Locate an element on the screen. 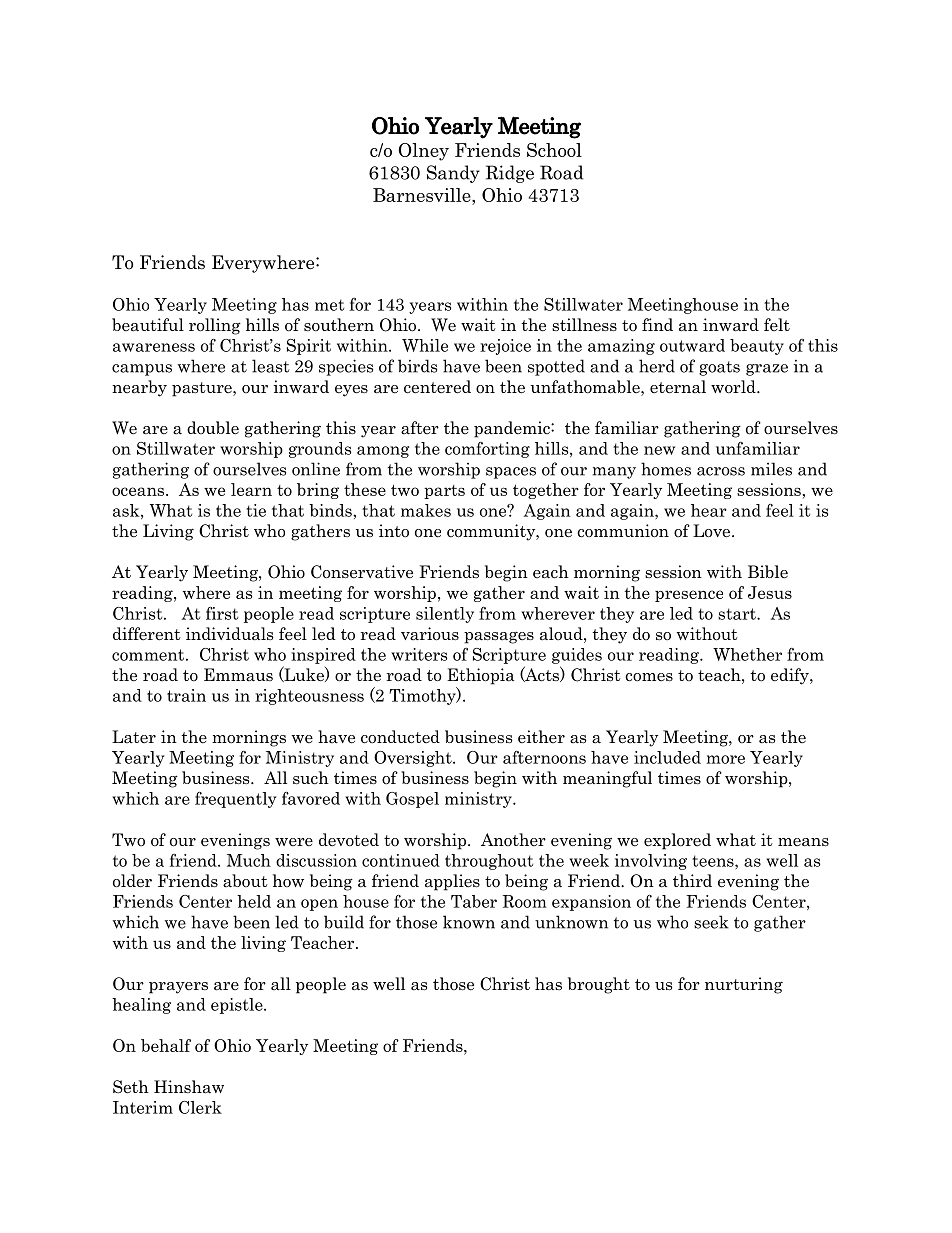 This screenshot has width=952, height=1233. Oversight is located at coordinates (414, 759).
